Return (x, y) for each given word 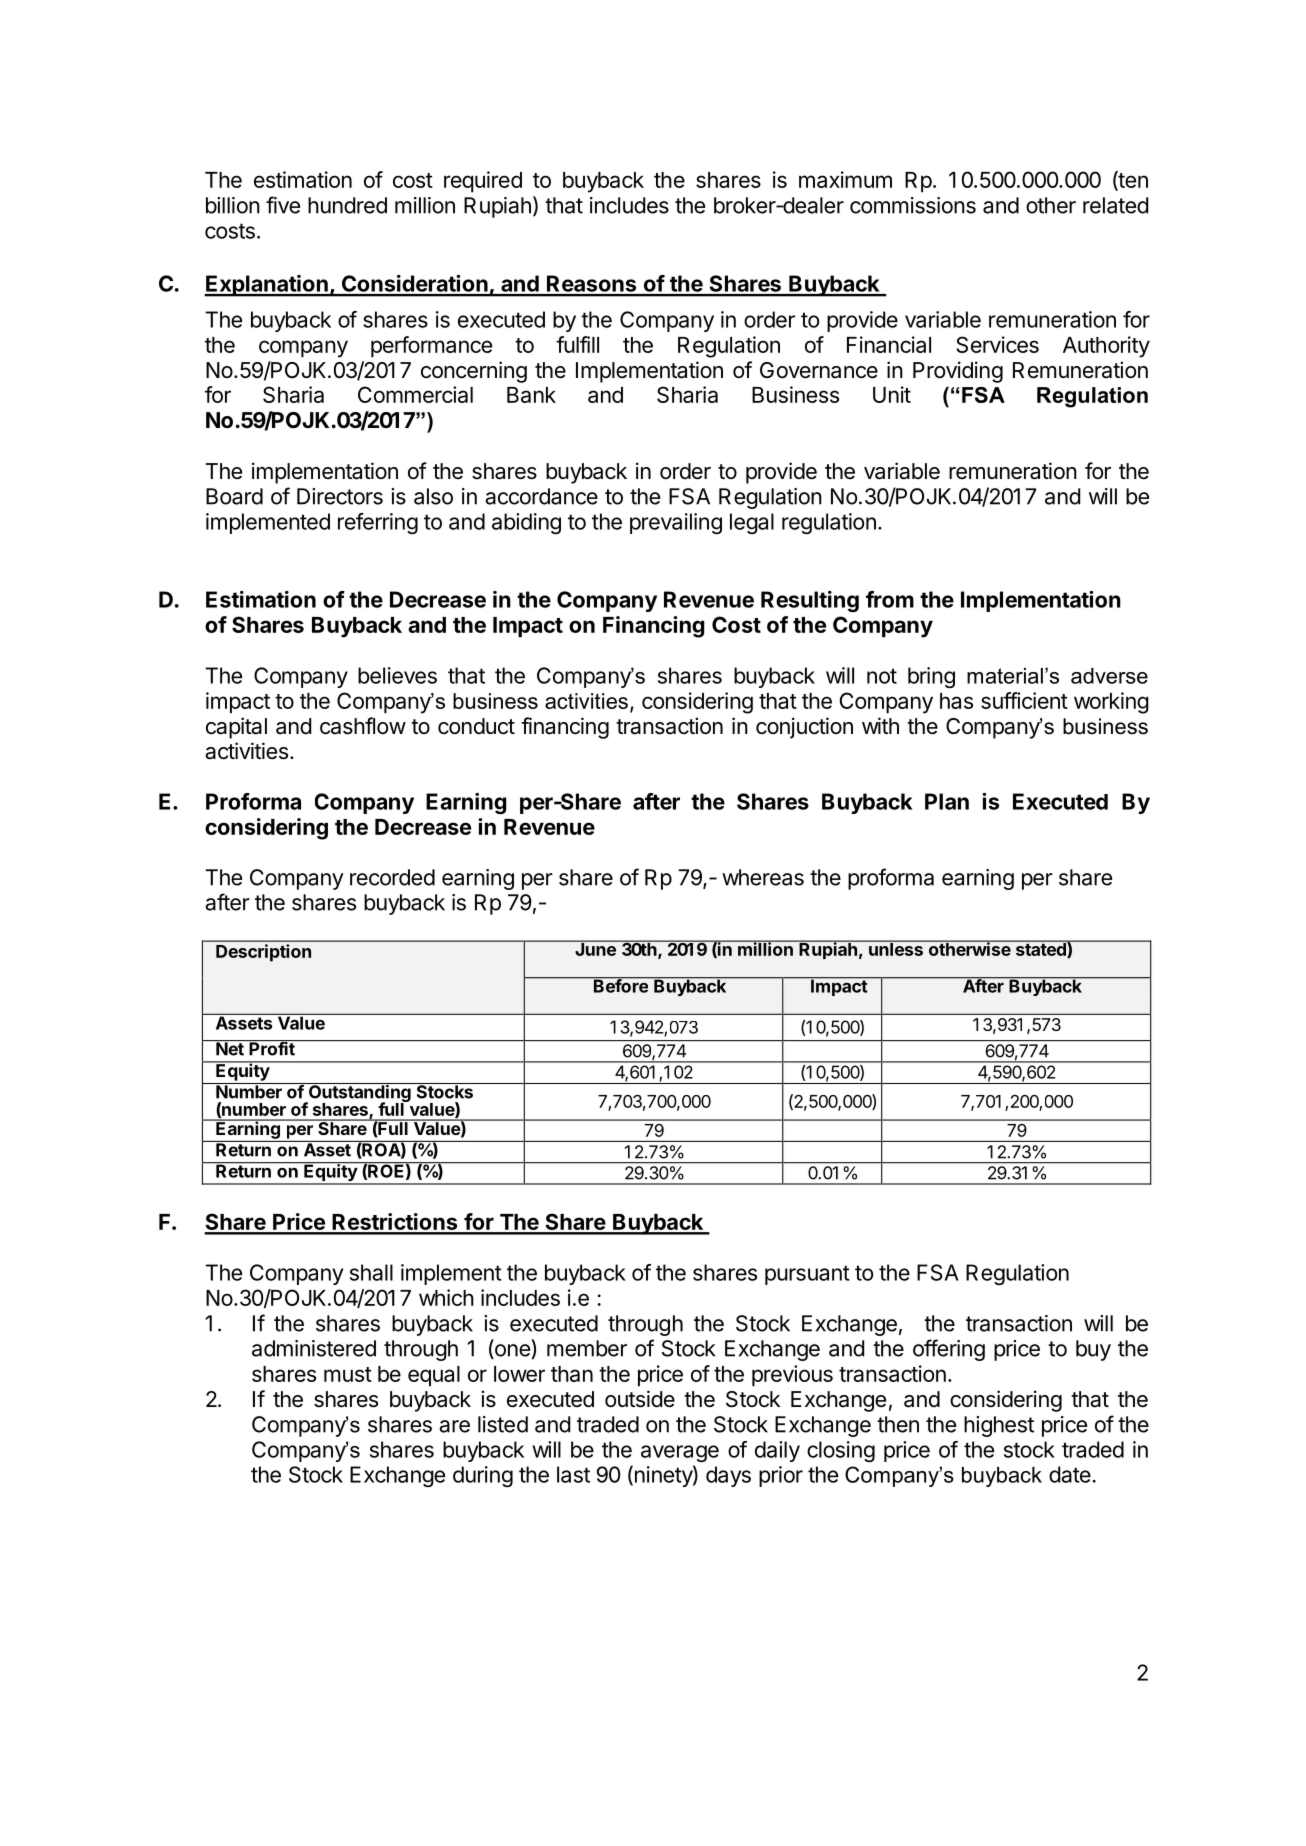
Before (621, 985)
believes (397, 675)
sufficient (1024, 700)
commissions (913, 205)
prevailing (676, 523)
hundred (347, 205)
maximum (845, 179)
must (348, 1374)
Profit (272, 1048)
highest (999, 1426)
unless (896, 948)
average (680, 1453)
